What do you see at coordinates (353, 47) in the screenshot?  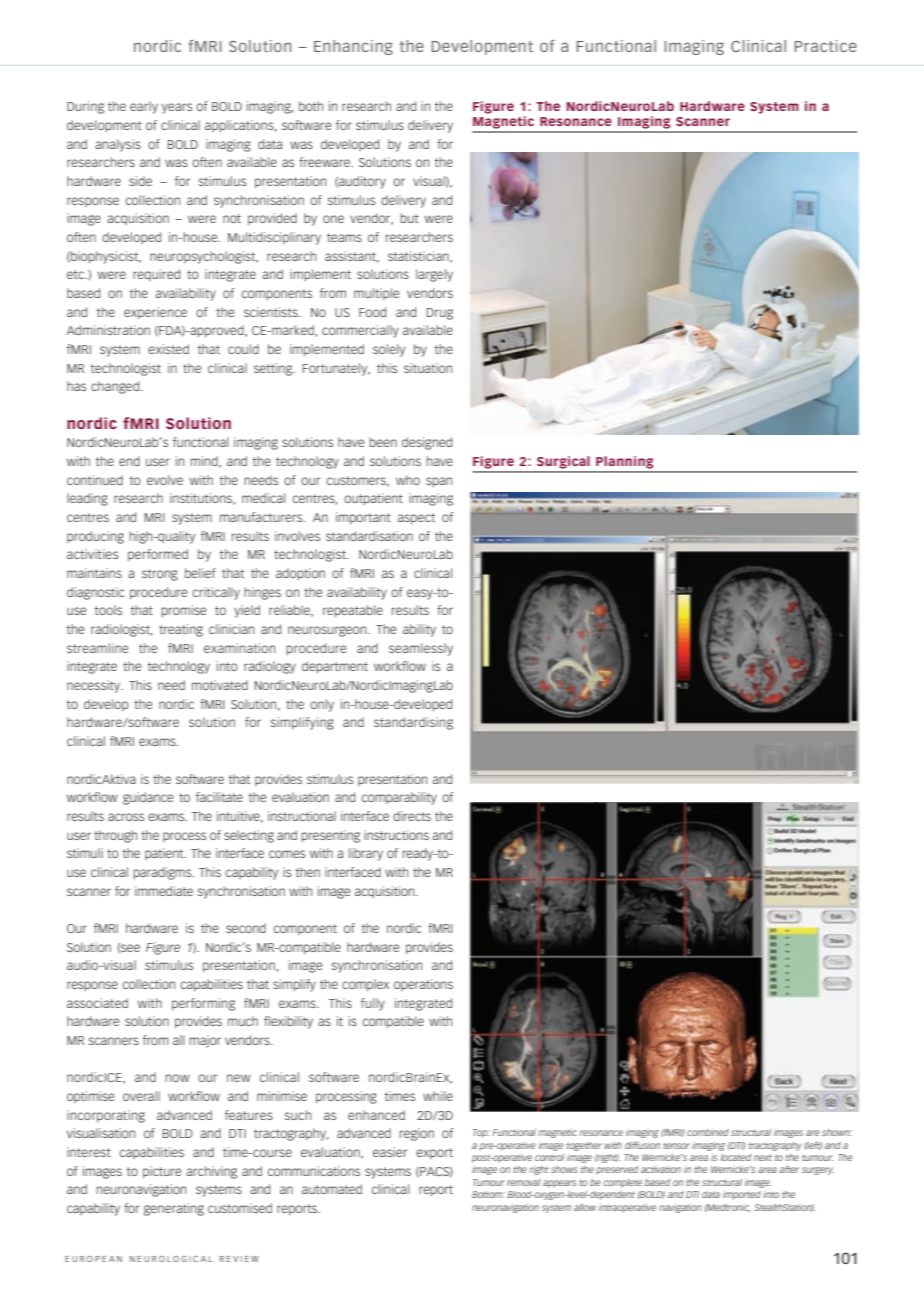 I see `Enhancing` at bounding box center [353, 47].
